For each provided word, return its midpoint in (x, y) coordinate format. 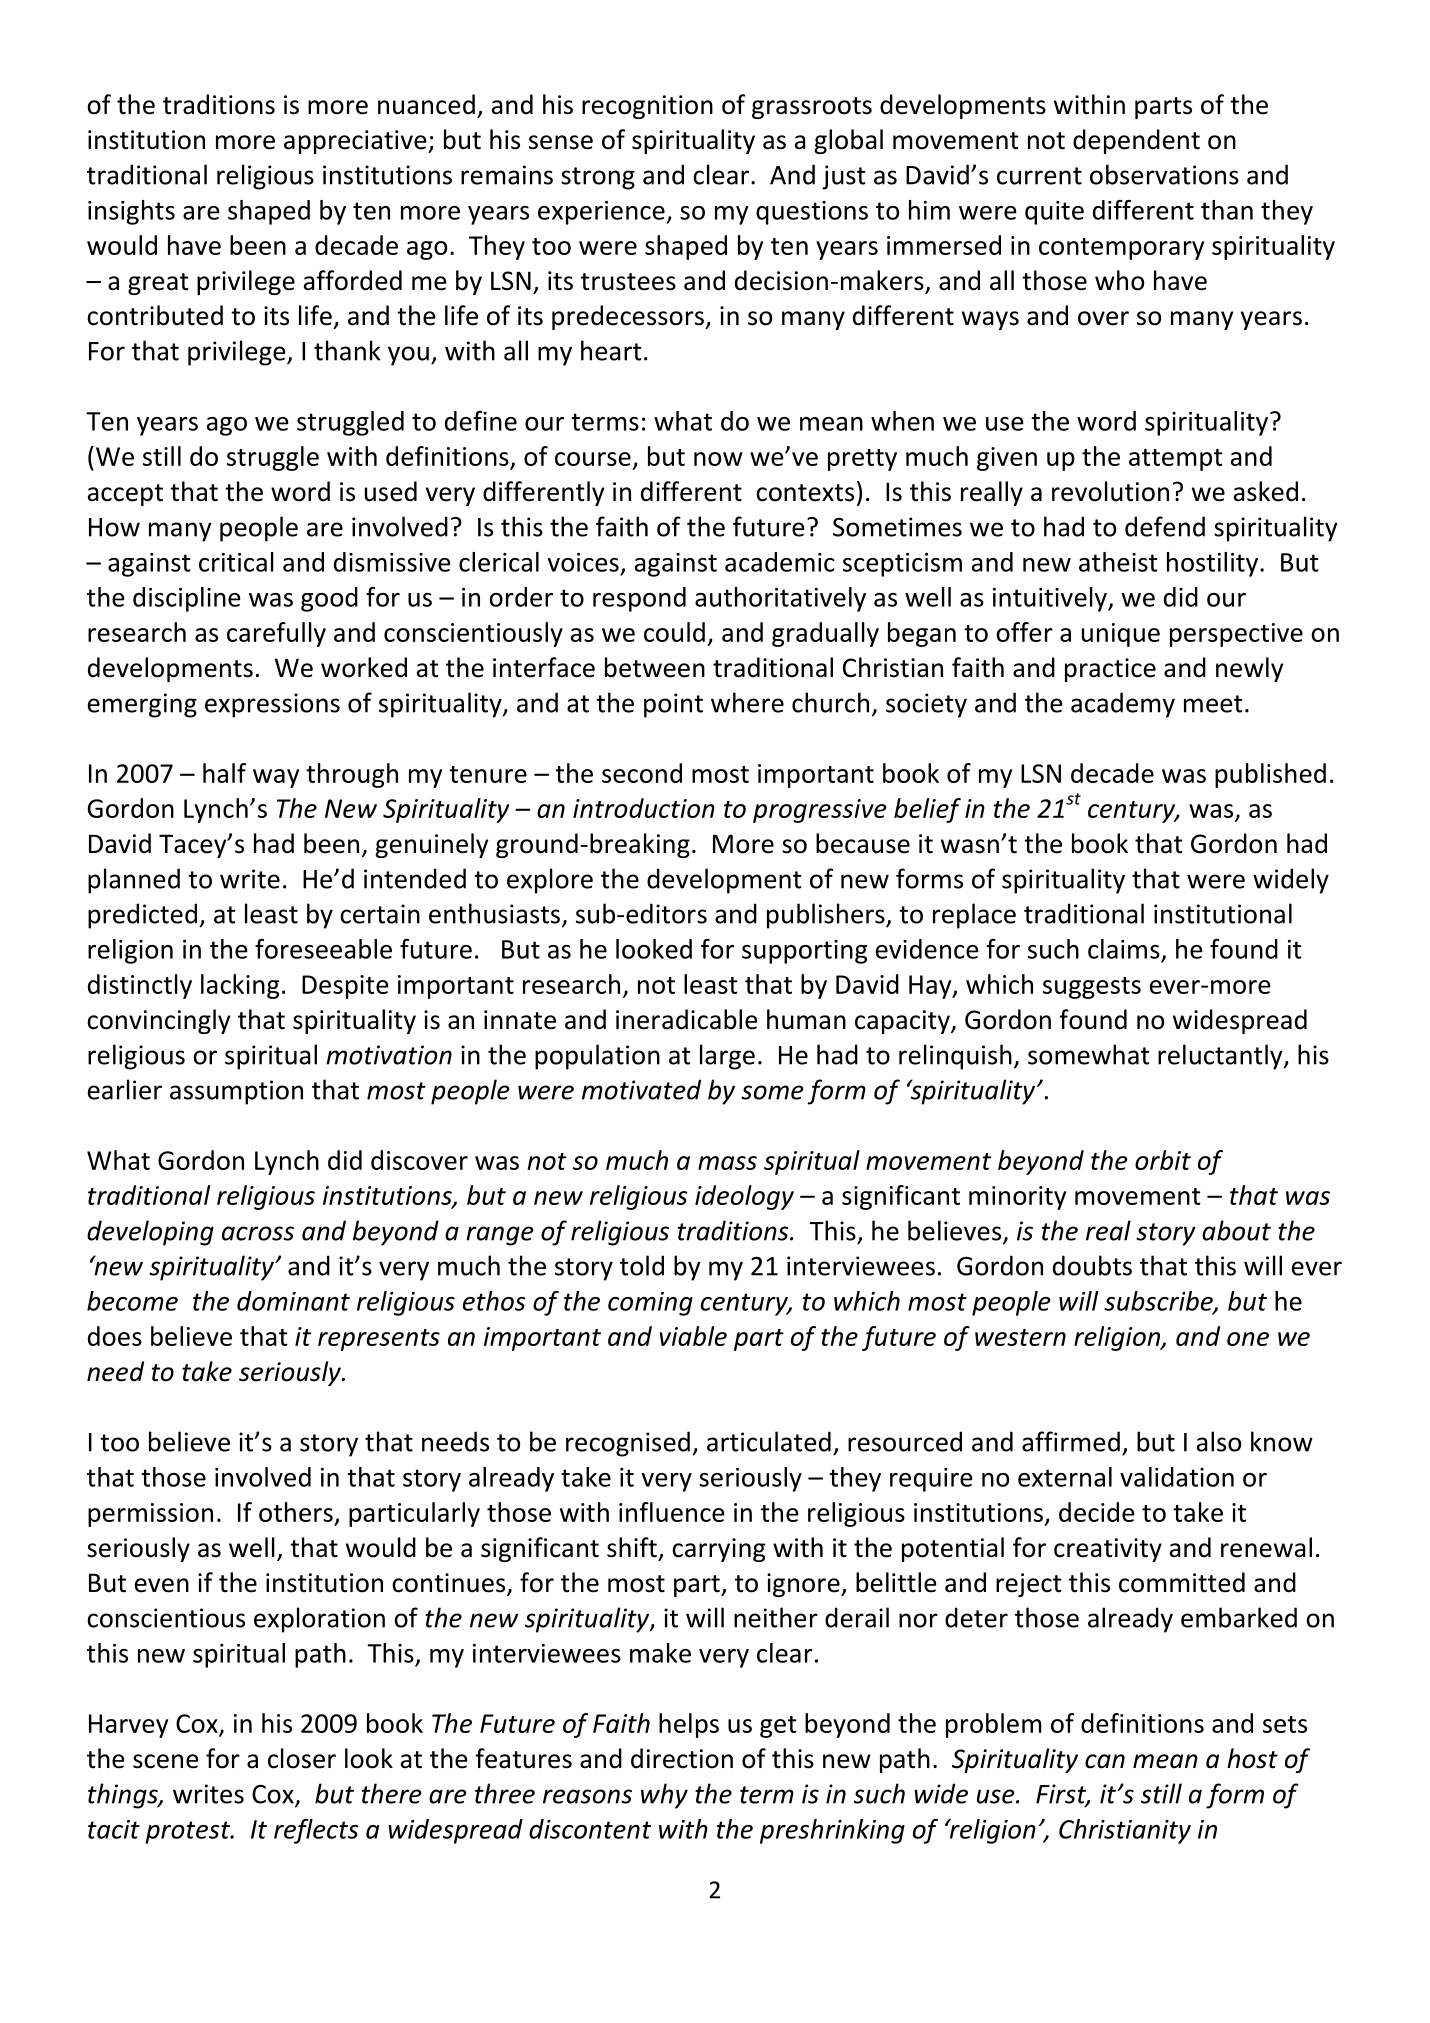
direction (682, 1758)
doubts (1092, 1265)
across (258, 1233)
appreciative (356, 142)
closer (302, 1758)
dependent (1136, 141)
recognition (647, 107)
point (673, 705)
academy (1123, 705)
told (642, 1265)
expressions (272, 705)
